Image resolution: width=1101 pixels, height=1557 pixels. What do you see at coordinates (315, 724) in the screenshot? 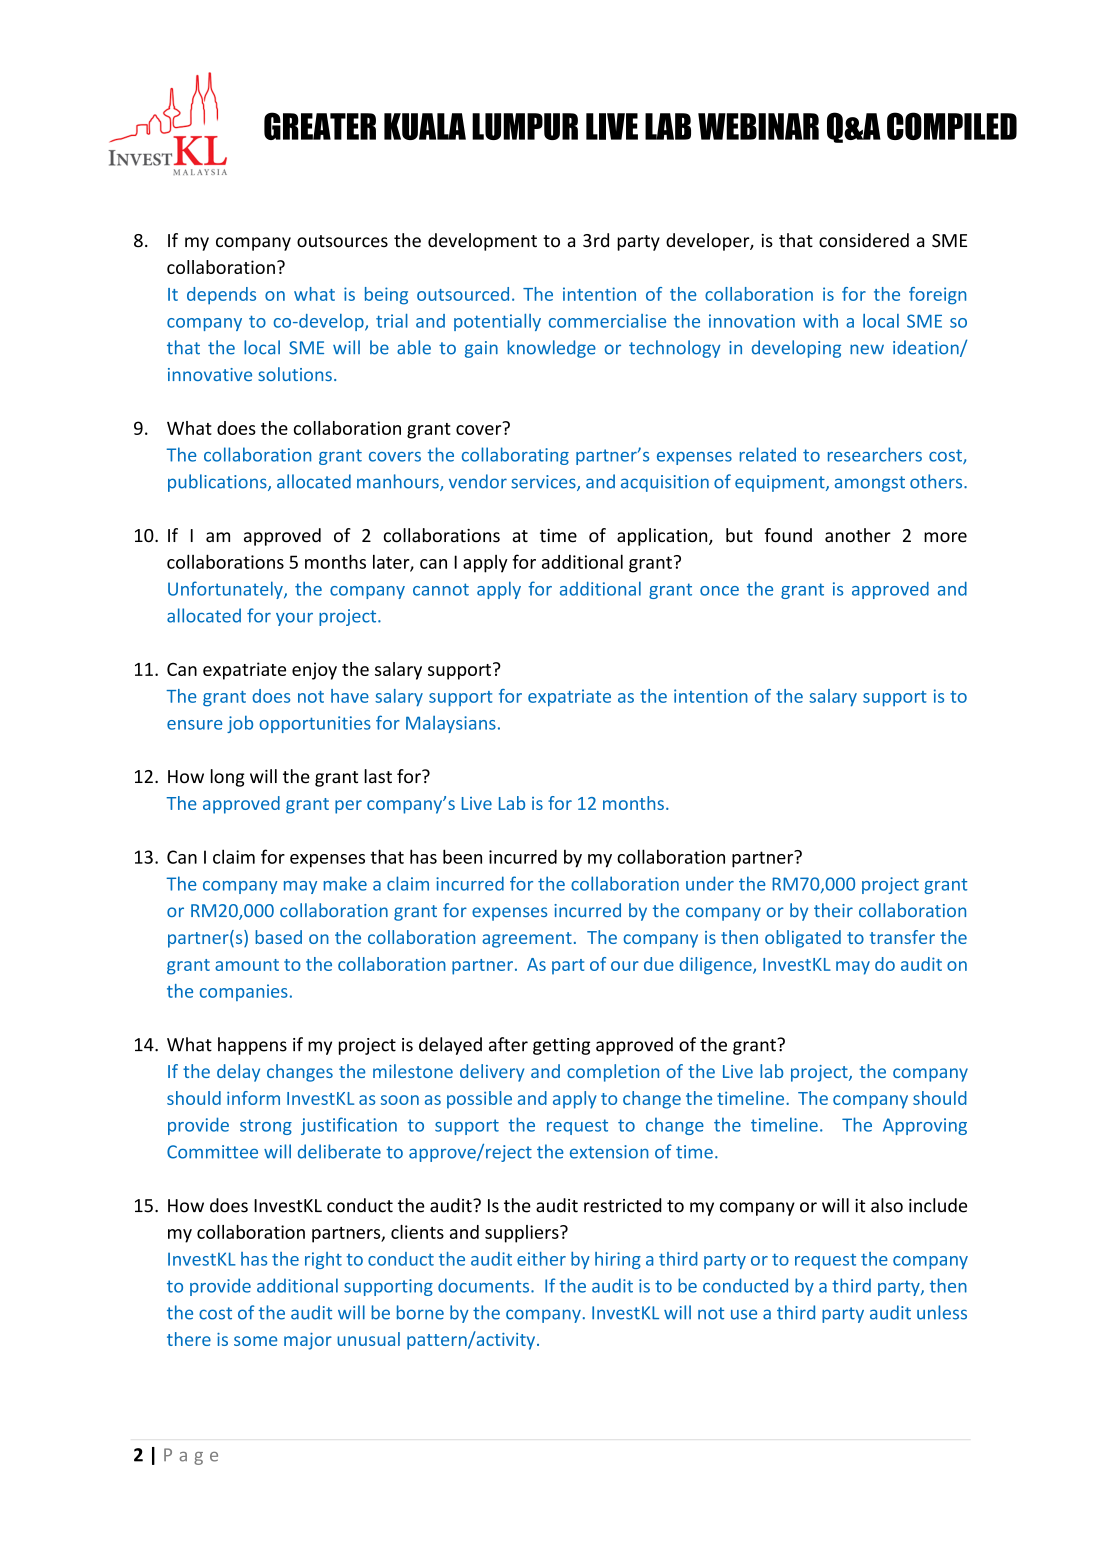
I see `opportunities` at bounding box center [315, 724].
